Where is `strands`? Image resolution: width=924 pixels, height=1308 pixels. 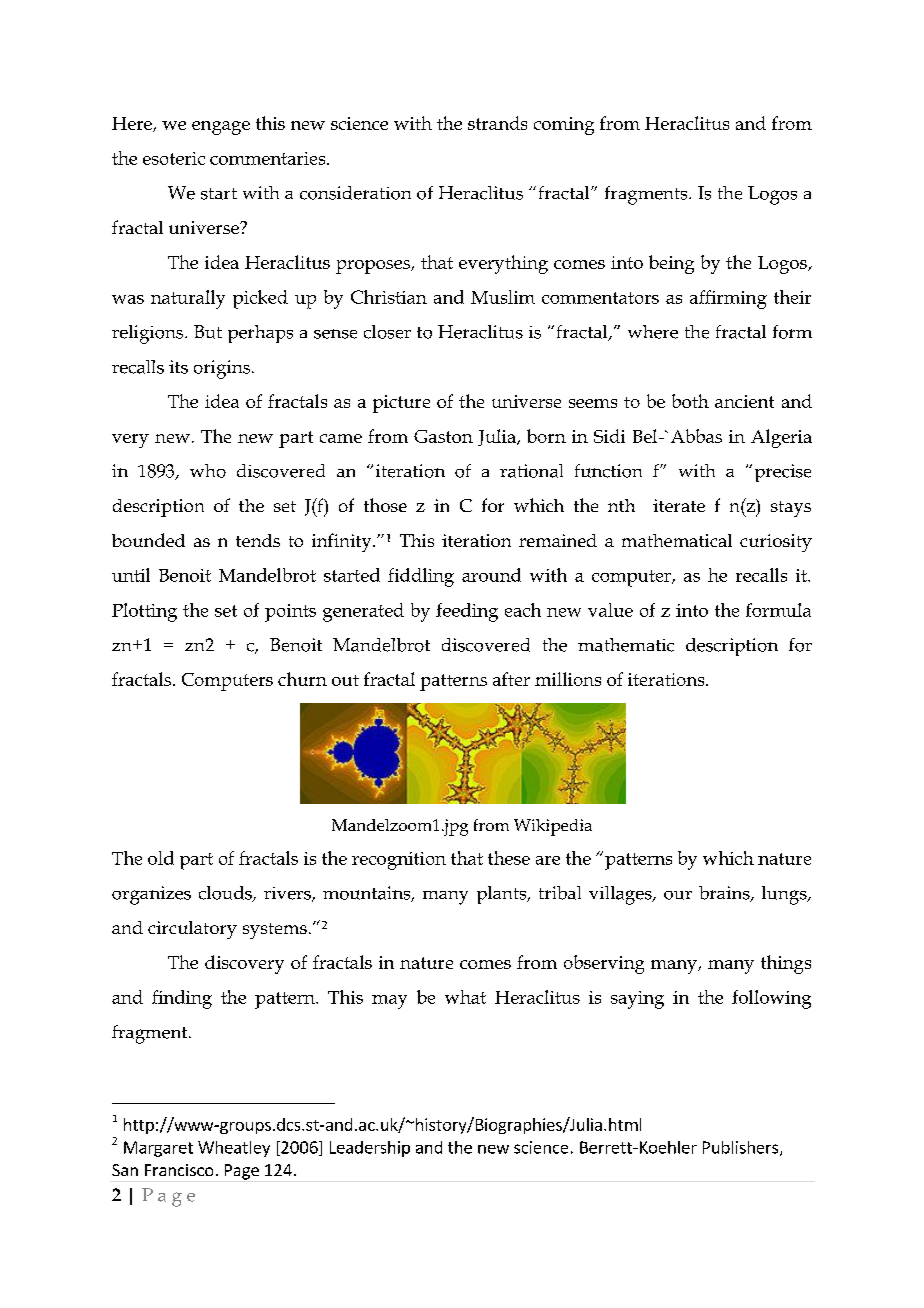 strands is located at coordinates (497, 123).
